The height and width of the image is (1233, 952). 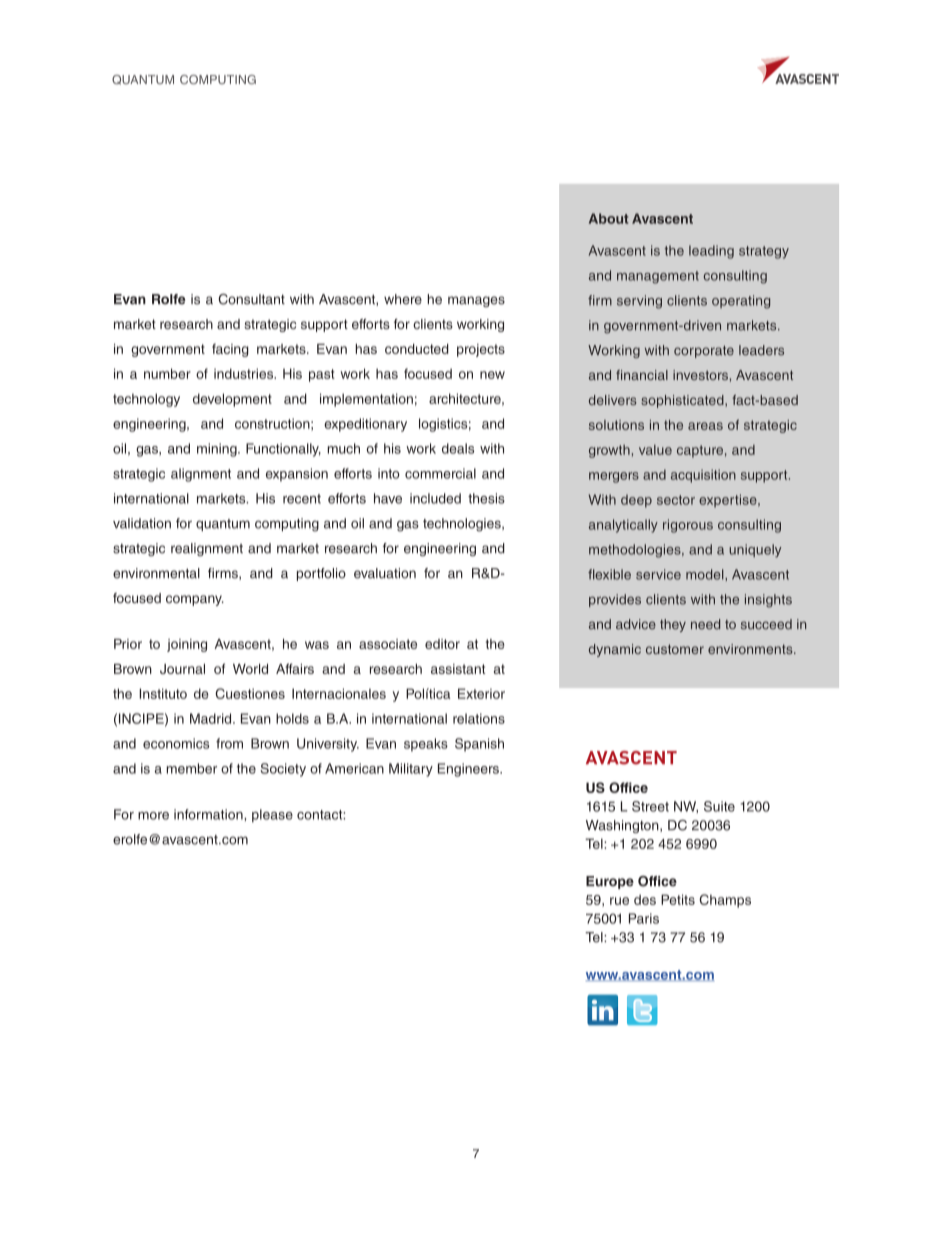 What do you see at coordinates (705, 426) in the image?
I see `areas` at bounding box center [705, 426].
